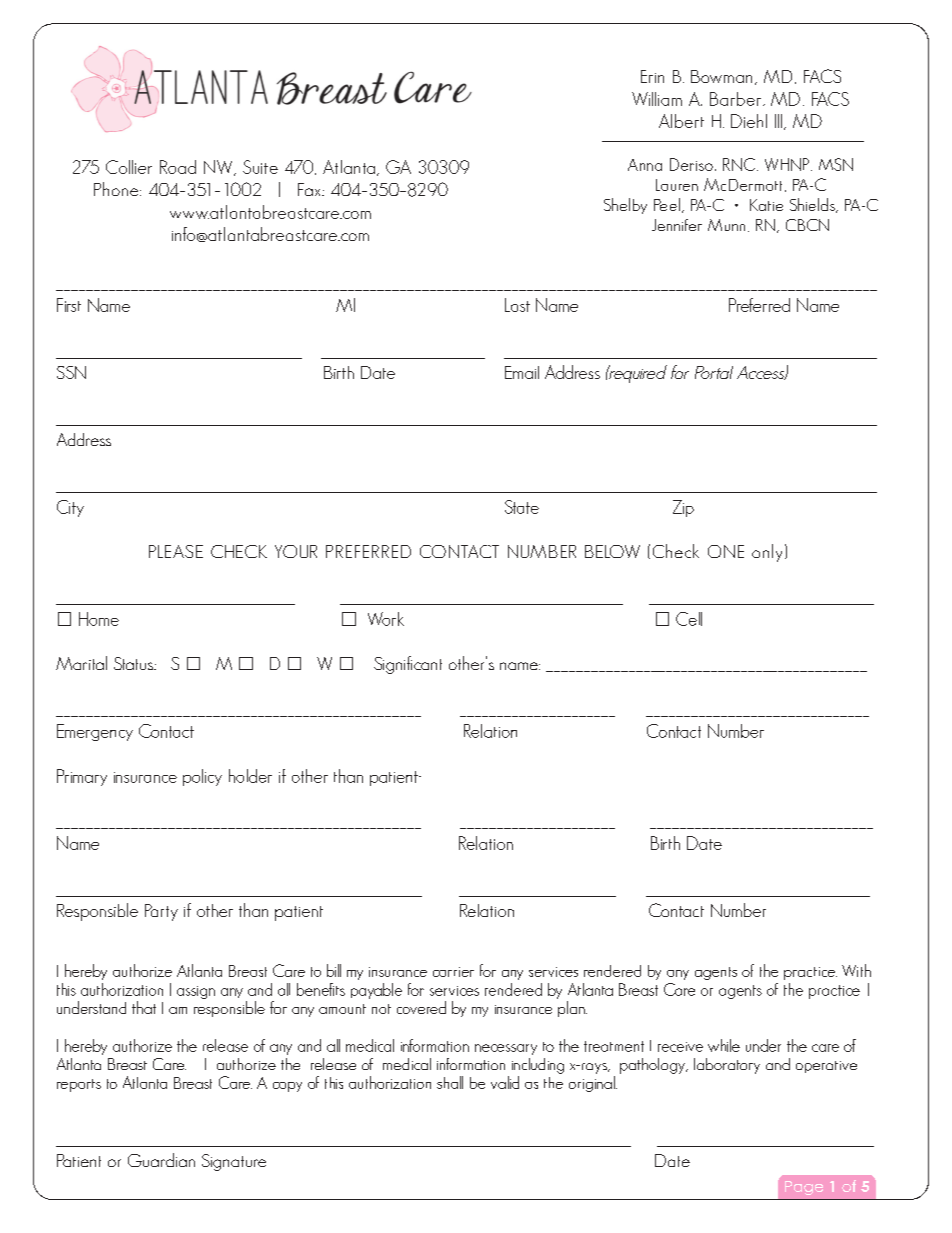 The width and height of the screenshot is (952, 1233). What do you see at coordinates (310, 189) in the screenshot?
I see `Fax` at bounding box center [310, 189].
